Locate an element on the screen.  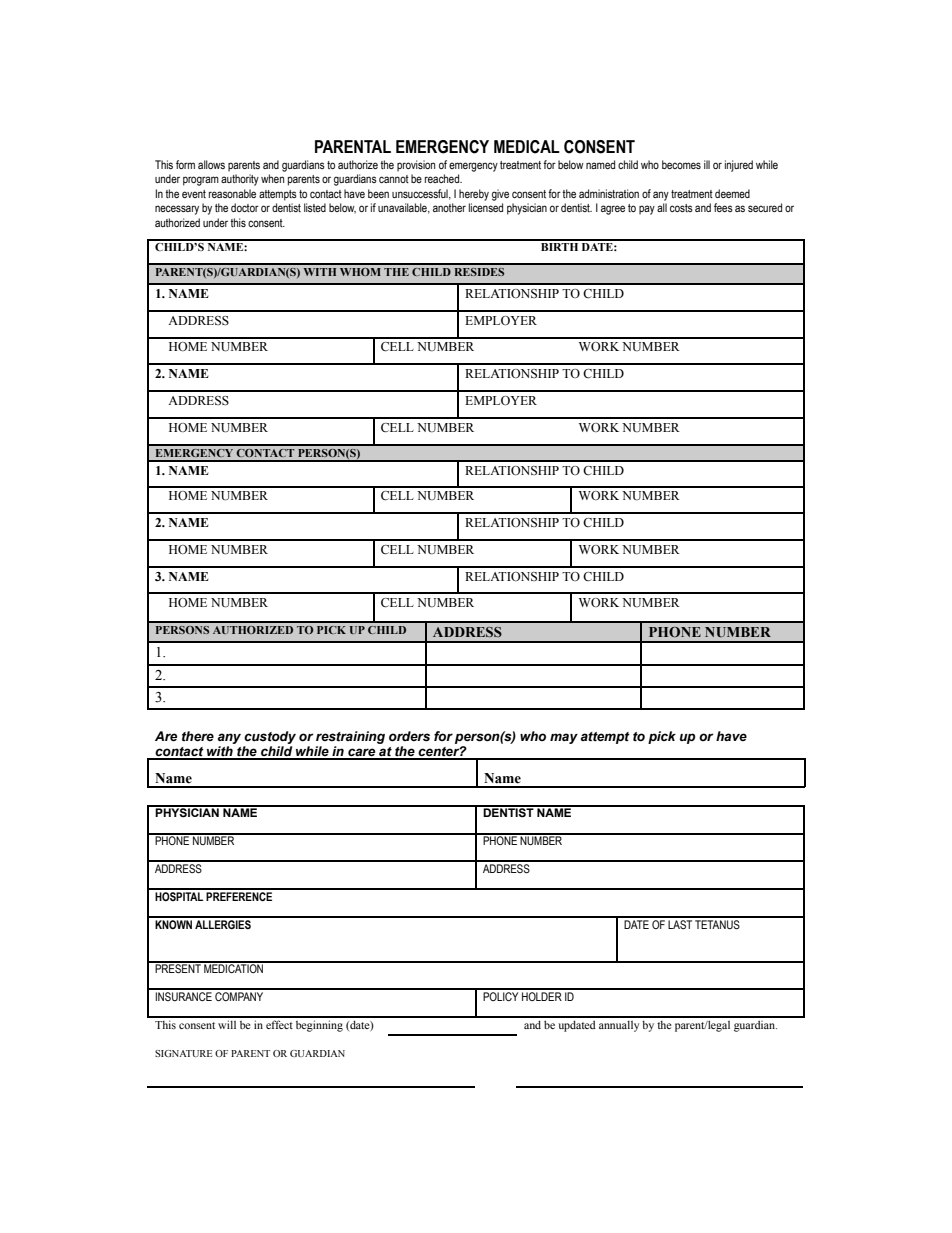
orders is located at coordinates (409, 736).
